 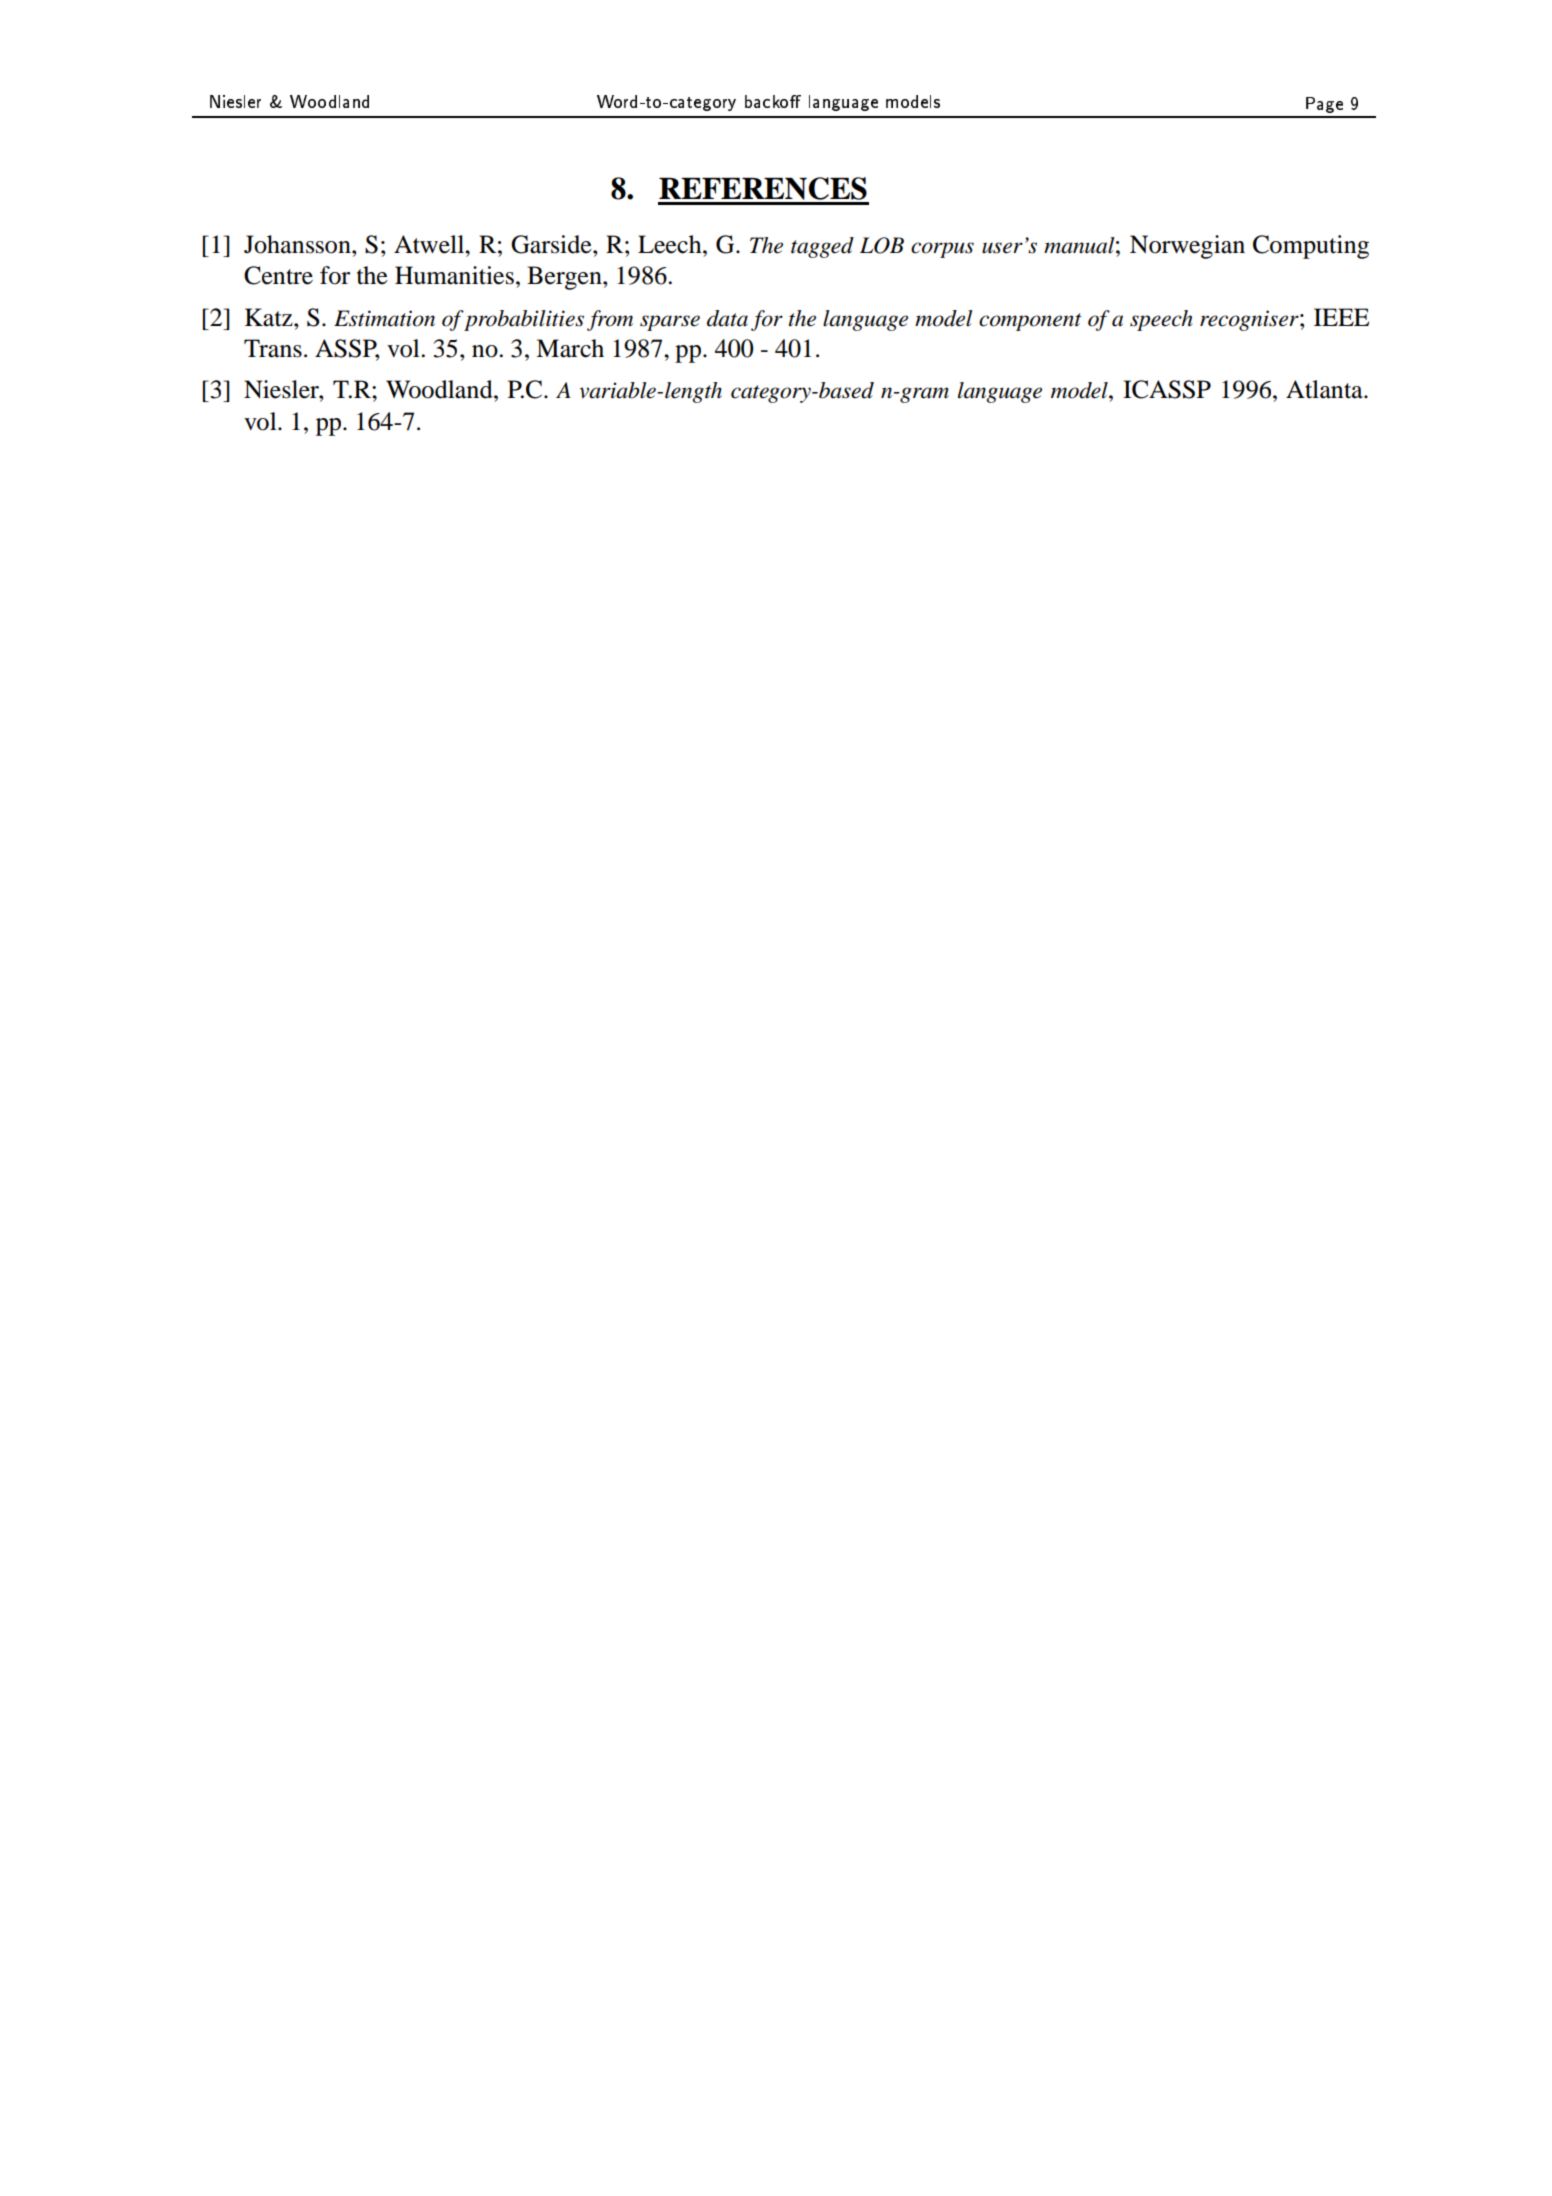 I want to click on Norwegian, so click(x=1187, y=247).
